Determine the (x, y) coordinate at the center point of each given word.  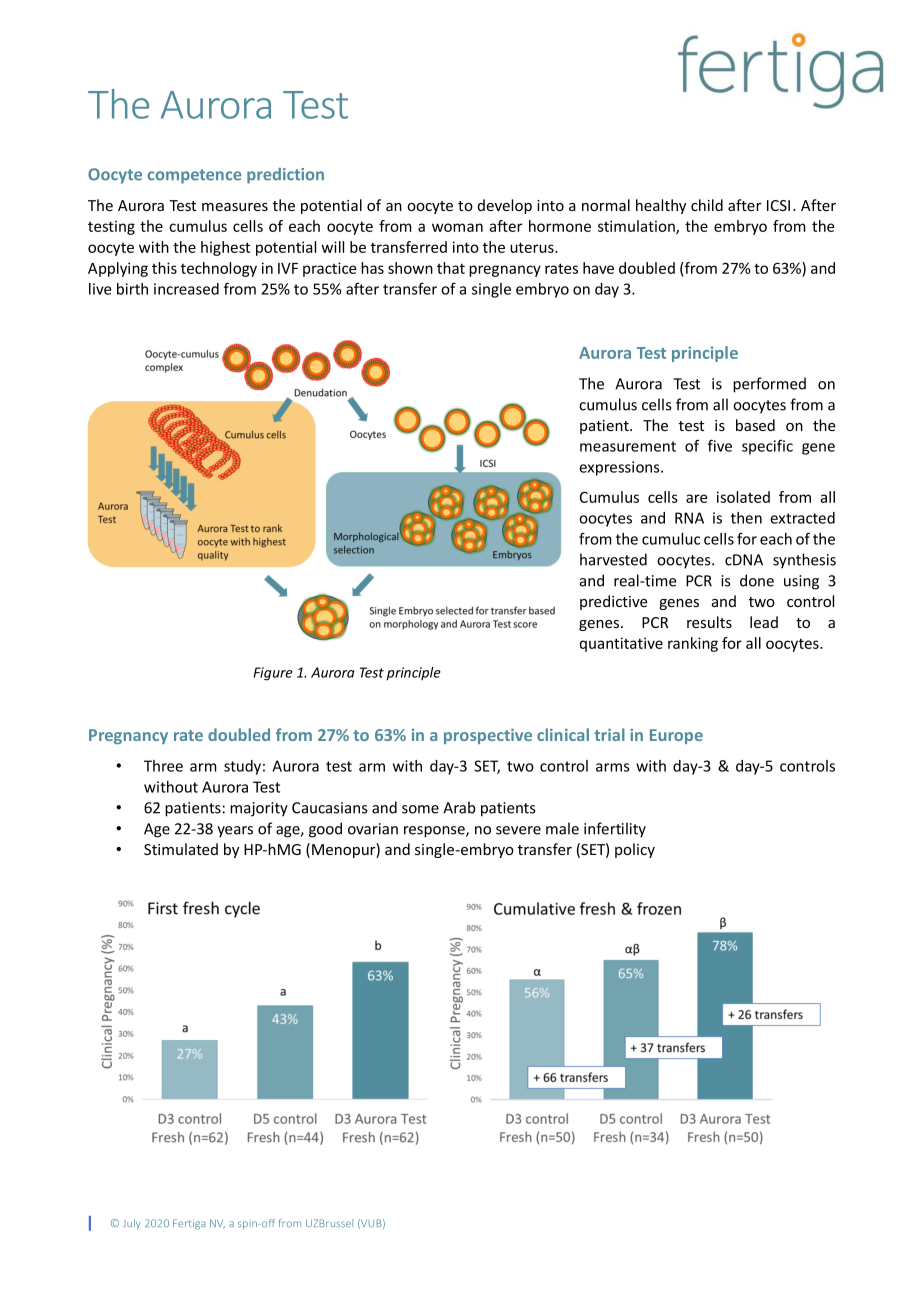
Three (163, 766)
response (435, 832)
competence (195, 176)
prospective (488, 736)
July (132, 1224)
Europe (676, 736)
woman (457, 227)
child (707, 205)
